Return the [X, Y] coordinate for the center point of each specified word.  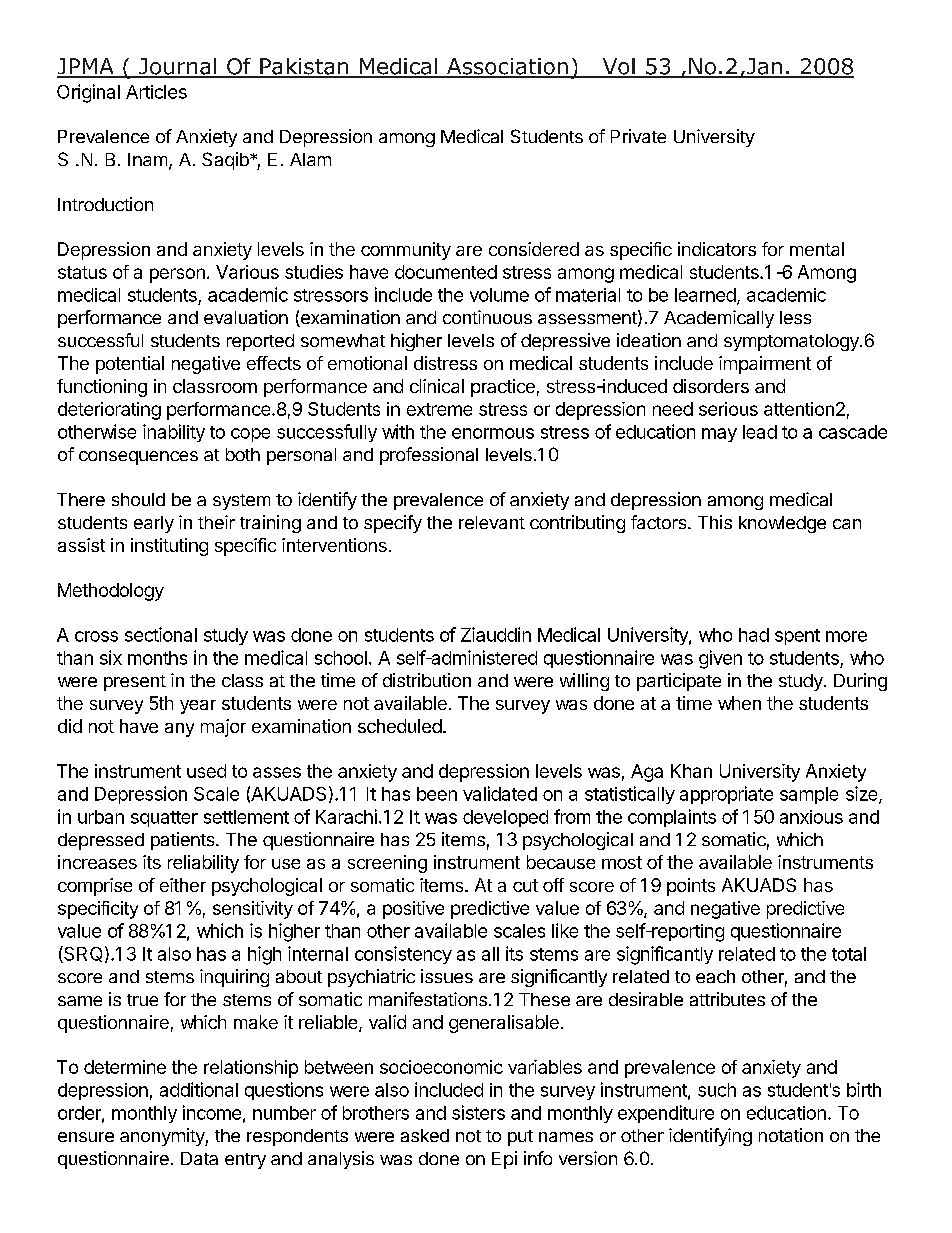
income [212, 1112]
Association [507, 67]
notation [791, 1135]
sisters [478, 1112]
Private [638, 136]
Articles [156, 92]
